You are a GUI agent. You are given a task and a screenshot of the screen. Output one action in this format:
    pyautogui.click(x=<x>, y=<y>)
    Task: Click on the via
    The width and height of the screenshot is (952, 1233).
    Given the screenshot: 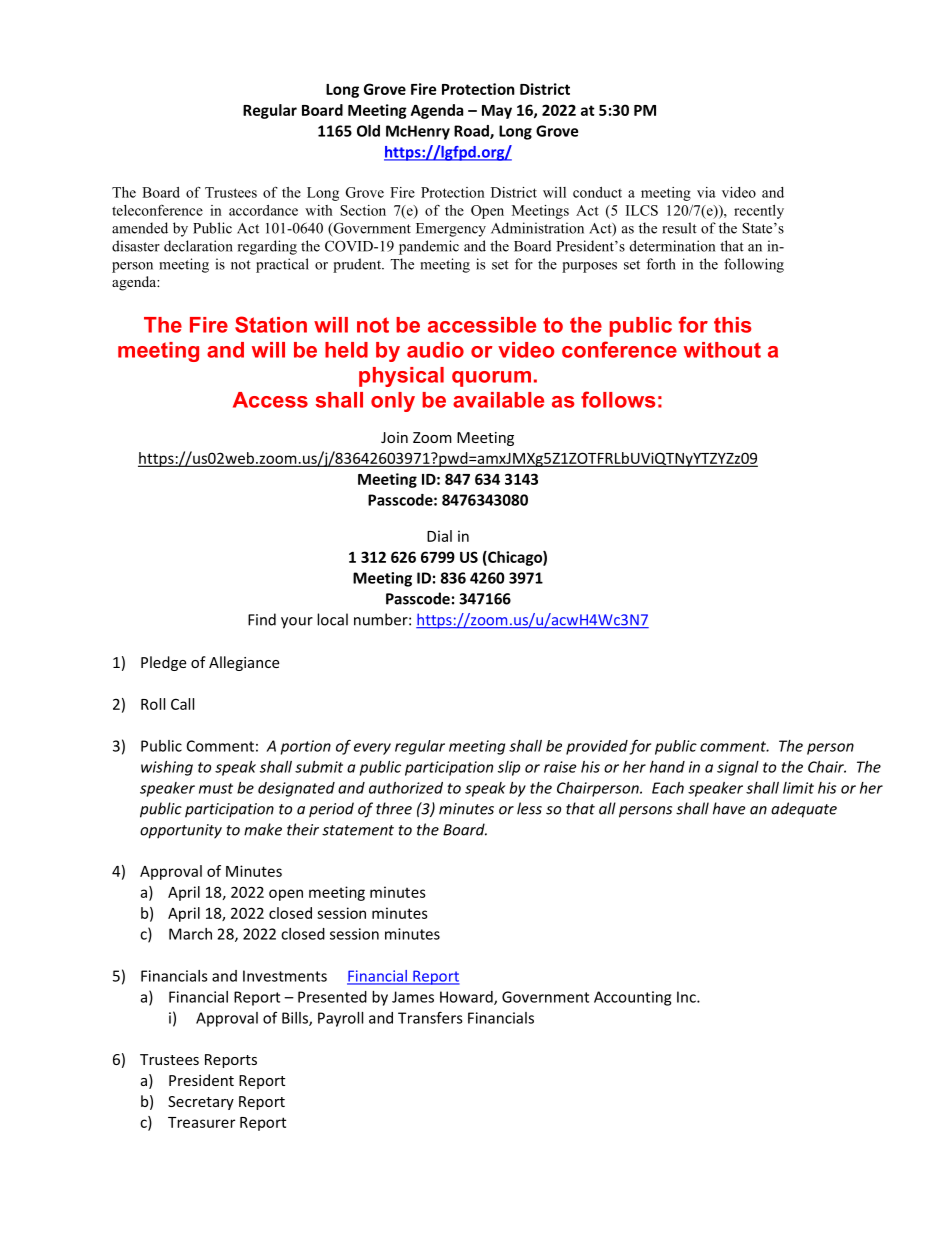 What is the action you would take?
    pyautogui.click(x=706, y=192)
